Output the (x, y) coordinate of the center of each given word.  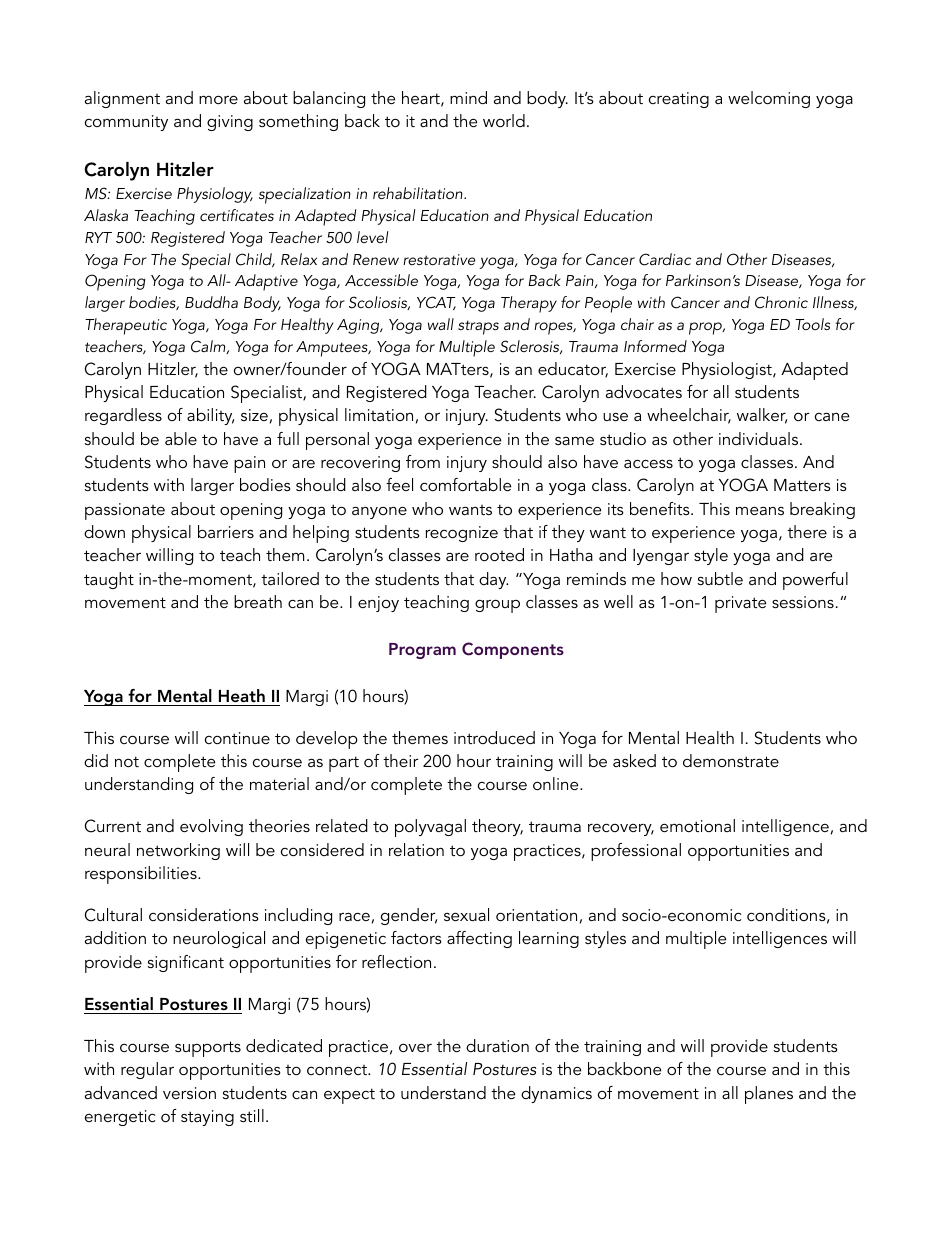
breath (258, 601)
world (504, 120)
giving (230, 123)
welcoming (769, 99)
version (189, 1093)
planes (769, 1095)
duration (497, 1045)
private (740, 604)
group (497, 606)
